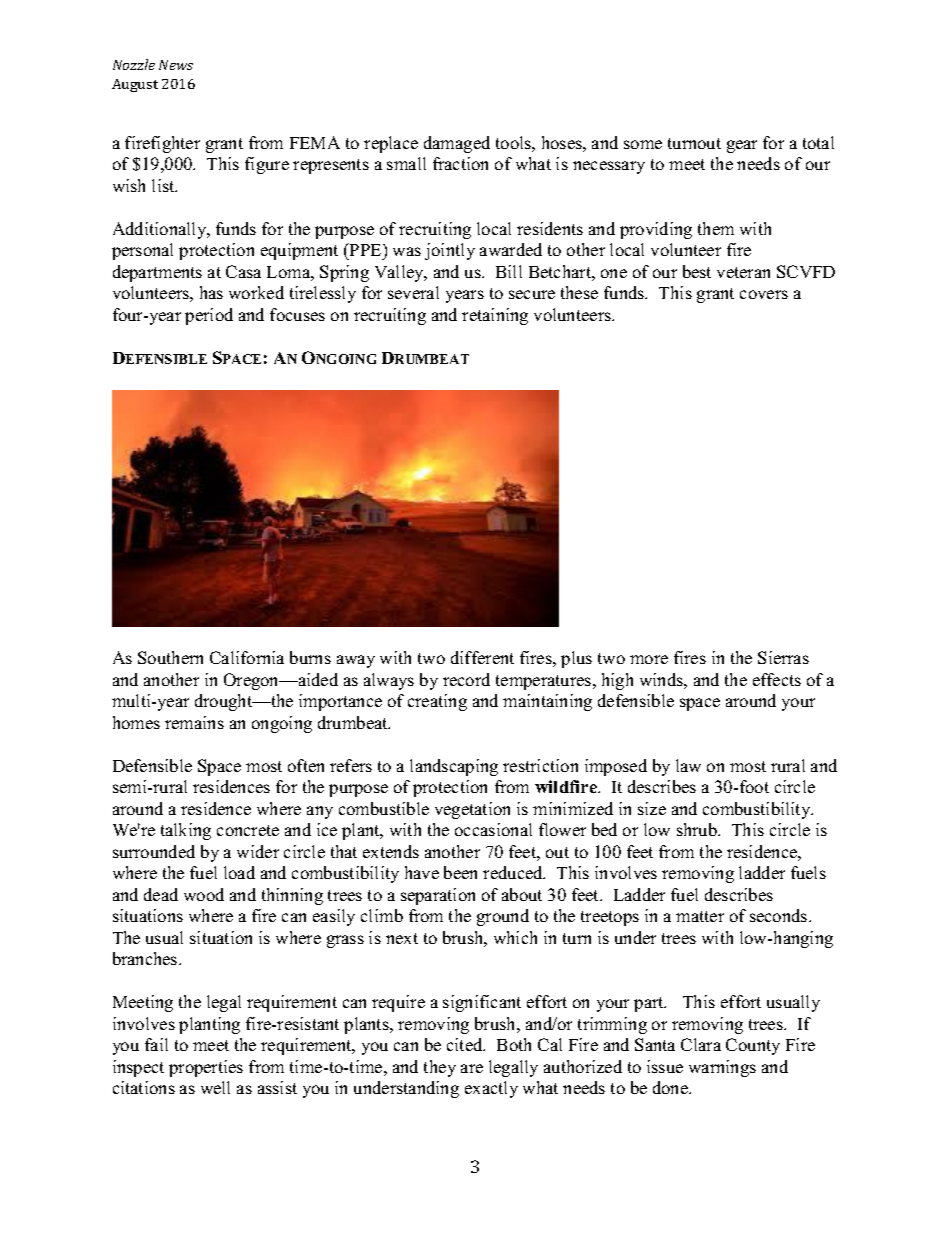 The width and height of the screenshot is (952, 1233). I want to click on gear, so click(742, 146).
